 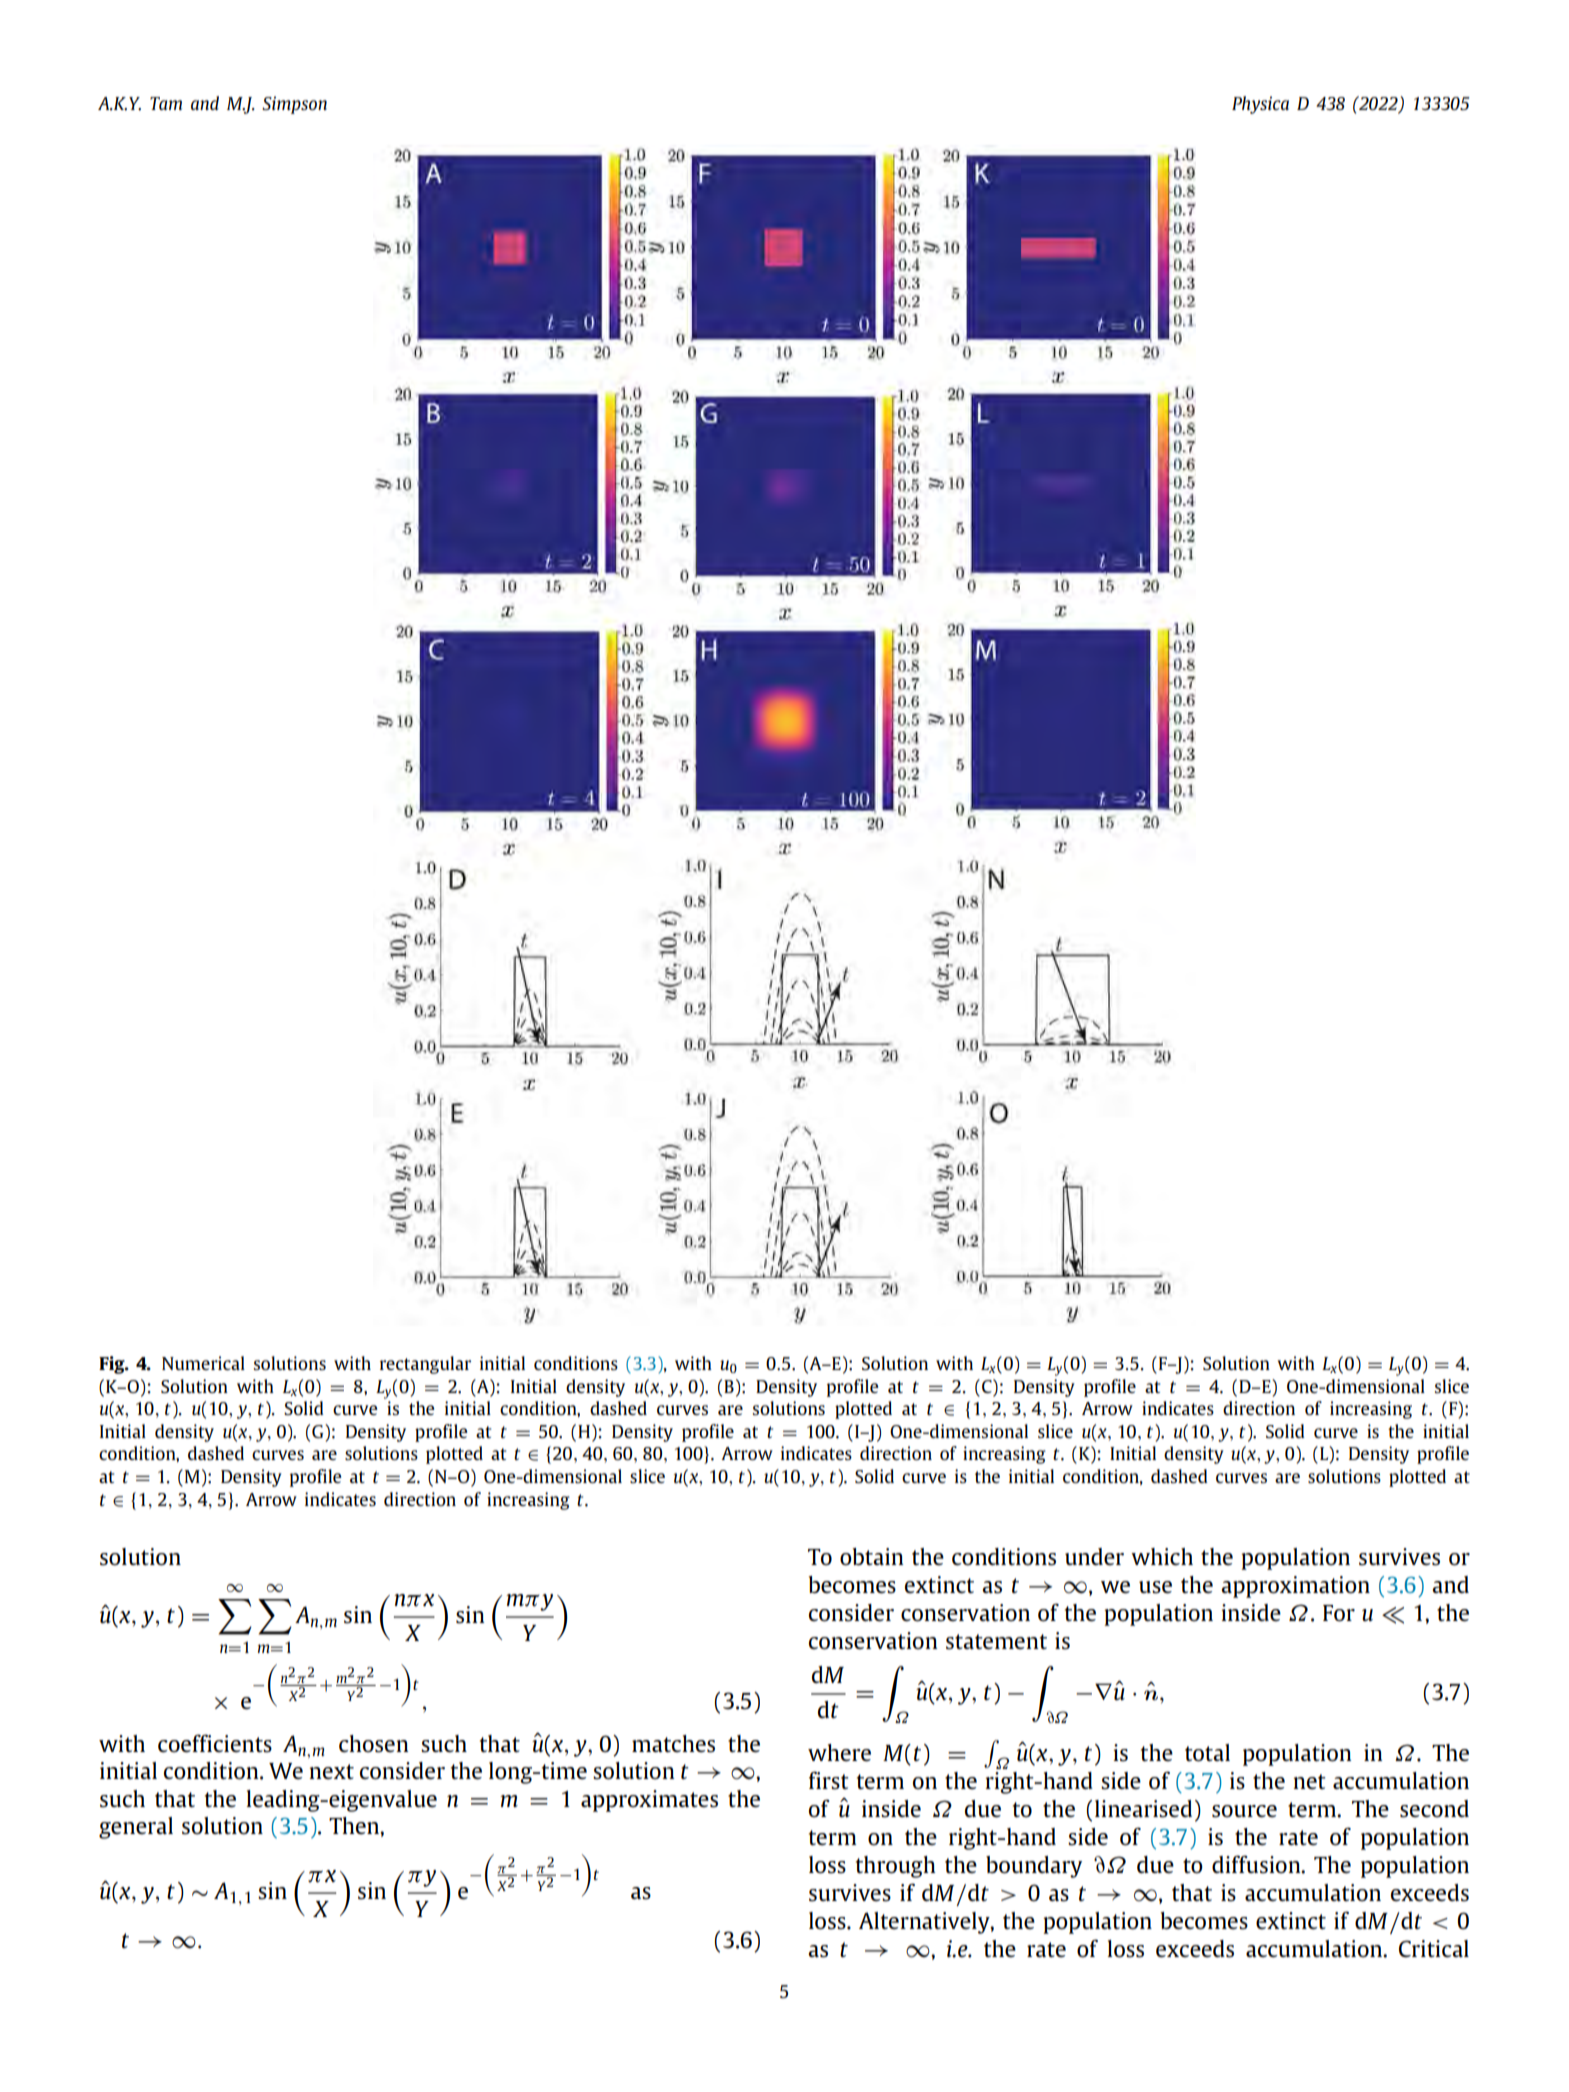 What do you see at coordinates (136, 1828) in the screenshot?
I see `general` at bounding box center [136, 1828].
